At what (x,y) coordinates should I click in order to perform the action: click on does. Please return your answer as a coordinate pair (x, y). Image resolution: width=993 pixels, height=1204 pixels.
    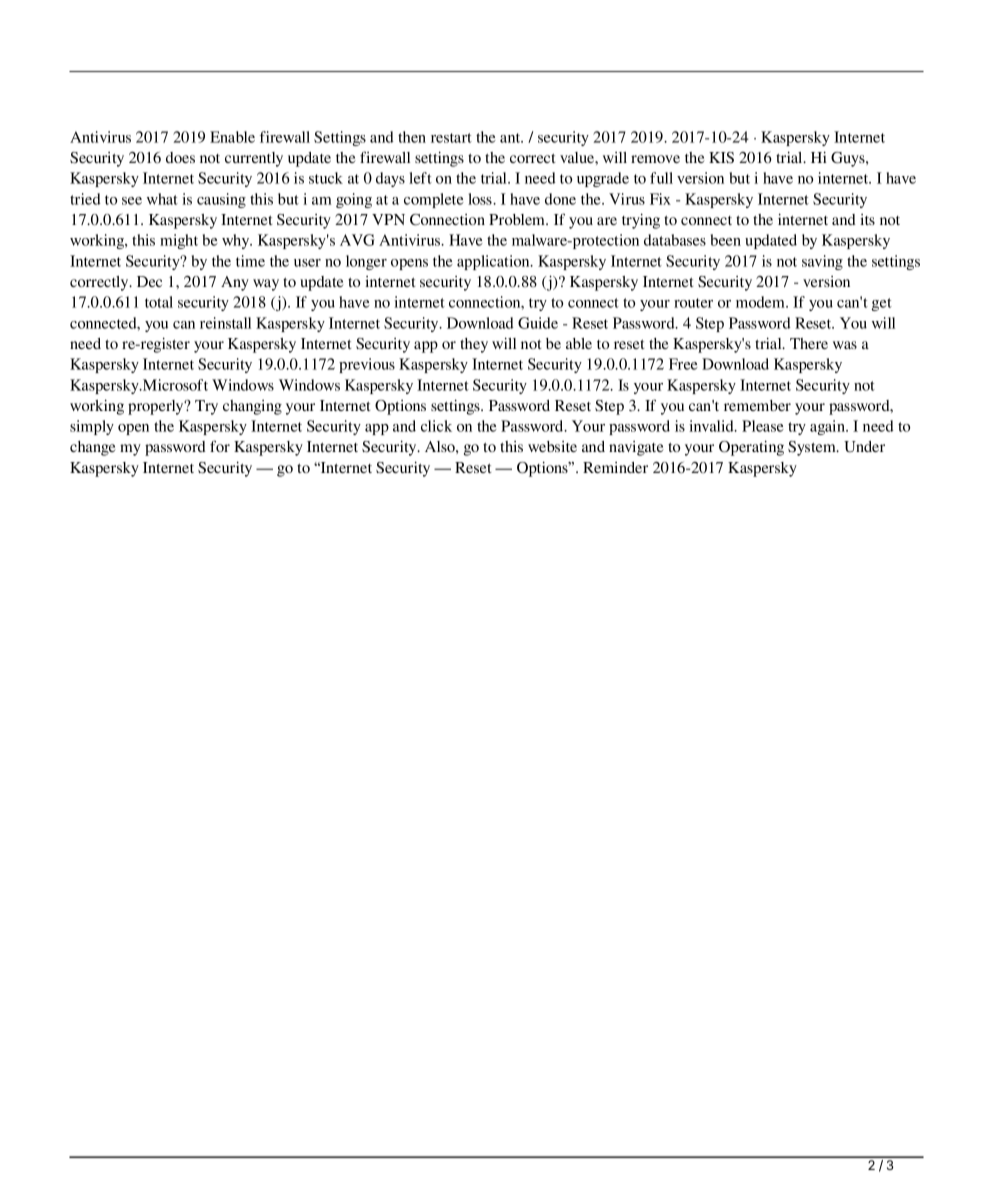
    Looking at the image, I should click on (180, 157).
